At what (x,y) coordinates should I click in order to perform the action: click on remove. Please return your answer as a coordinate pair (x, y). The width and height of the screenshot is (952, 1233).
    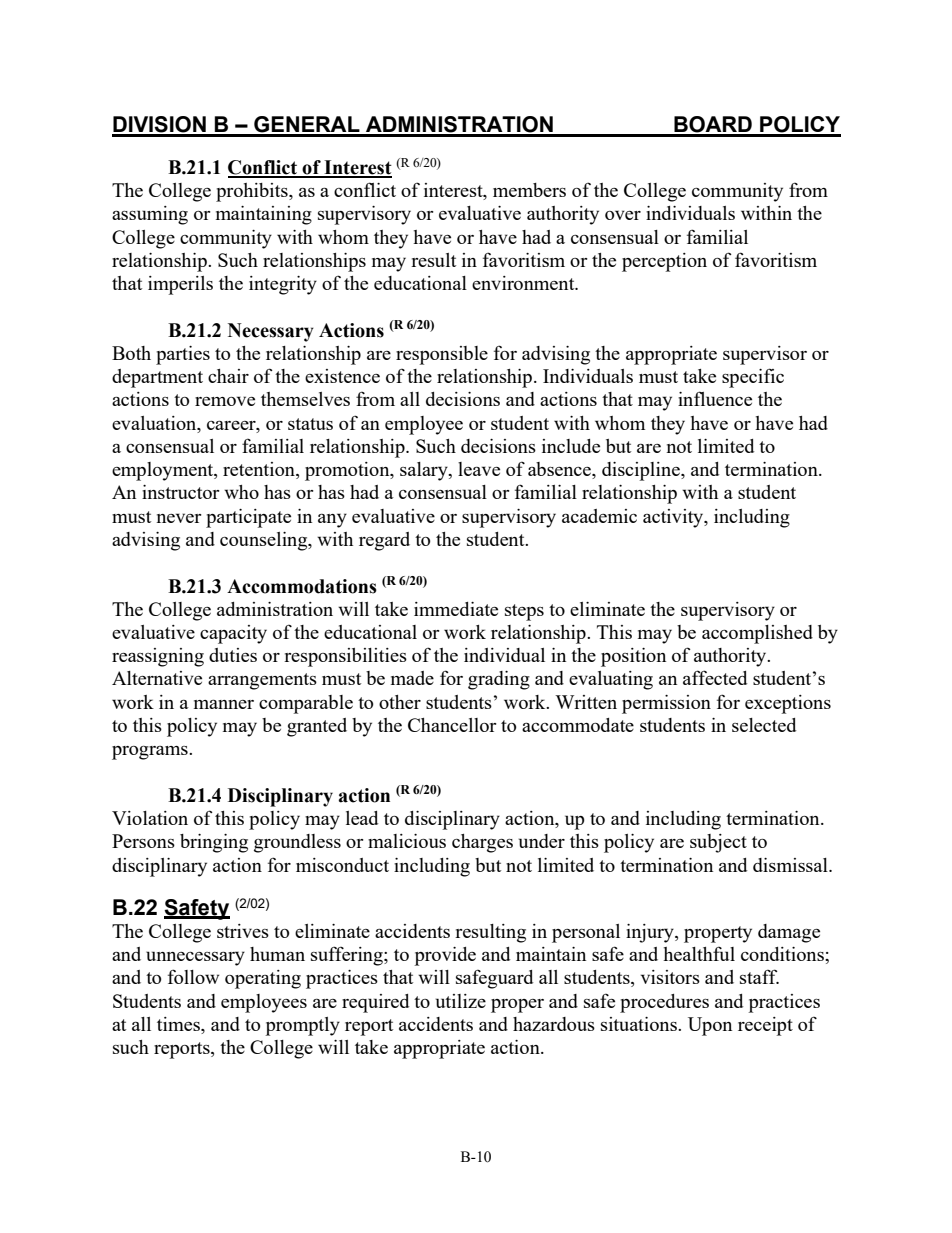
    Looking at the image, I should click on (225, 401).
